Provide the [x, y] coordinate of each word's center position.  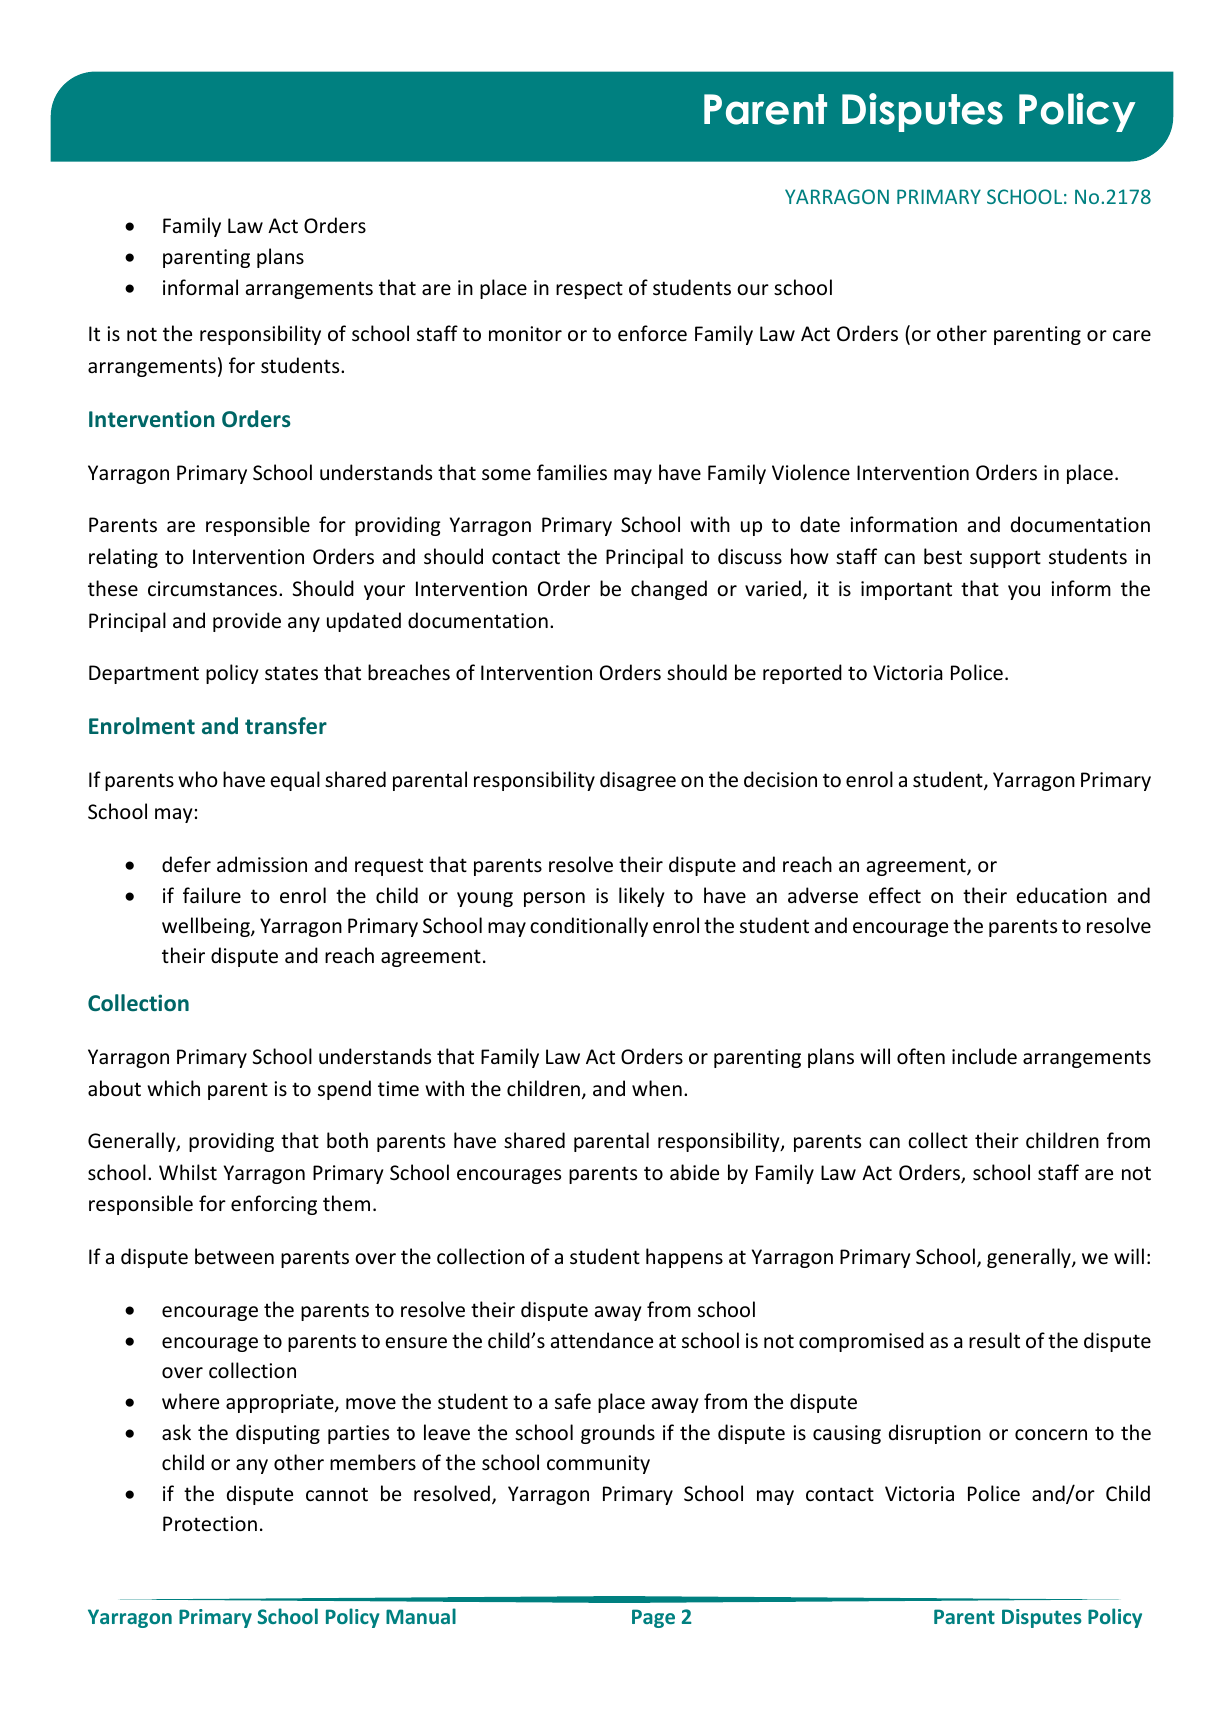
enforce [652, 333]
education [1061, 895]
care [1132, 336]
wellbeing [207, 927]
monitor [525, 334]
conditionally [589, 927]
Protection [210, 1524]
